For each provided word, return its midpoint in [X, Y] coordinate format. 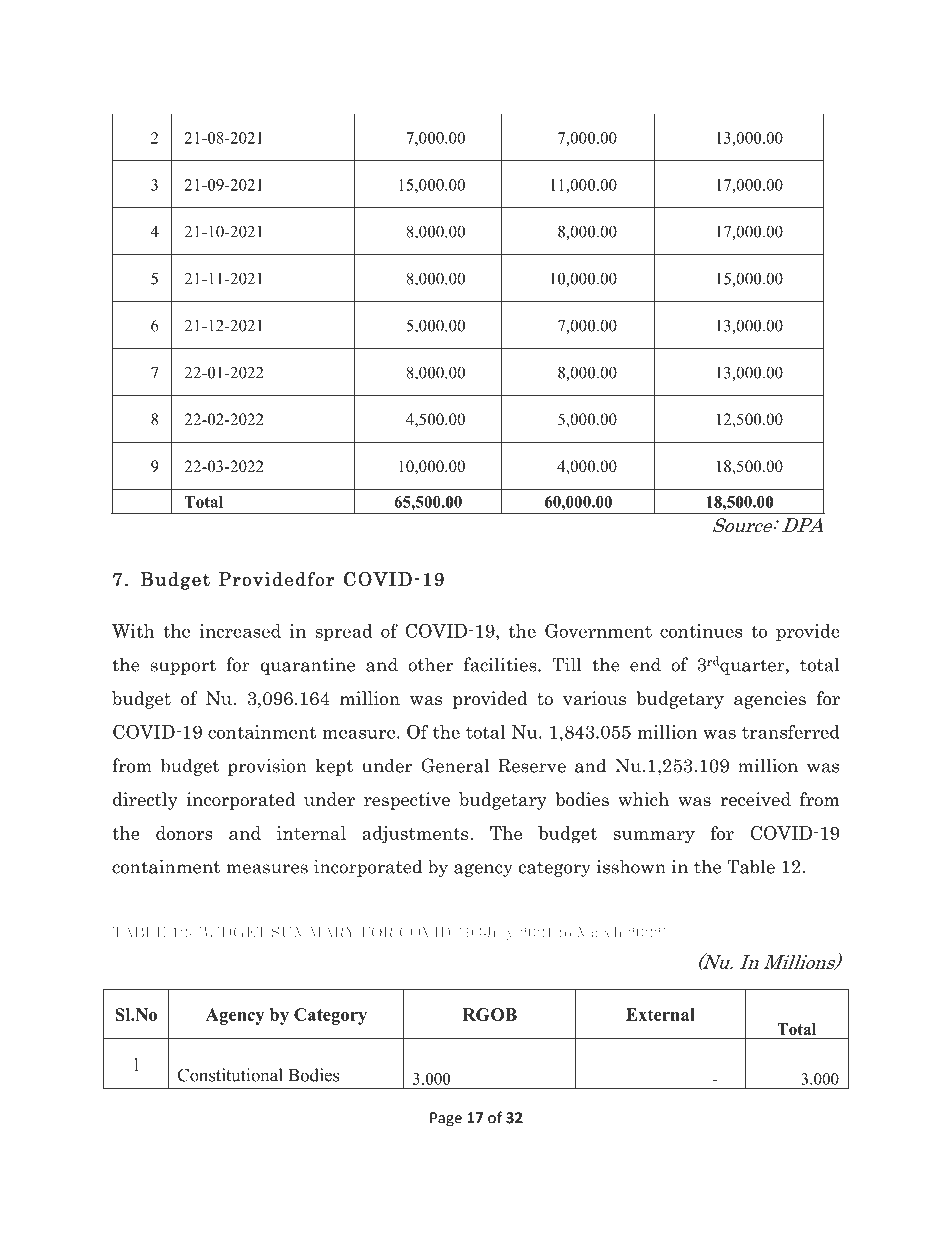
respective [407, 801]
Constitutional [230, 1075]
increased [240, 631]
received [755, 799]
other [430, 664]
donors [184, 833]
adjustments [416, 835]
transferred [791, 732]
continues [701, 631]
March [599, 932]
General [455, 765]
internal [311, 833]
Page [446, 1119]
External [660, 1014]
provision [267, 767]
